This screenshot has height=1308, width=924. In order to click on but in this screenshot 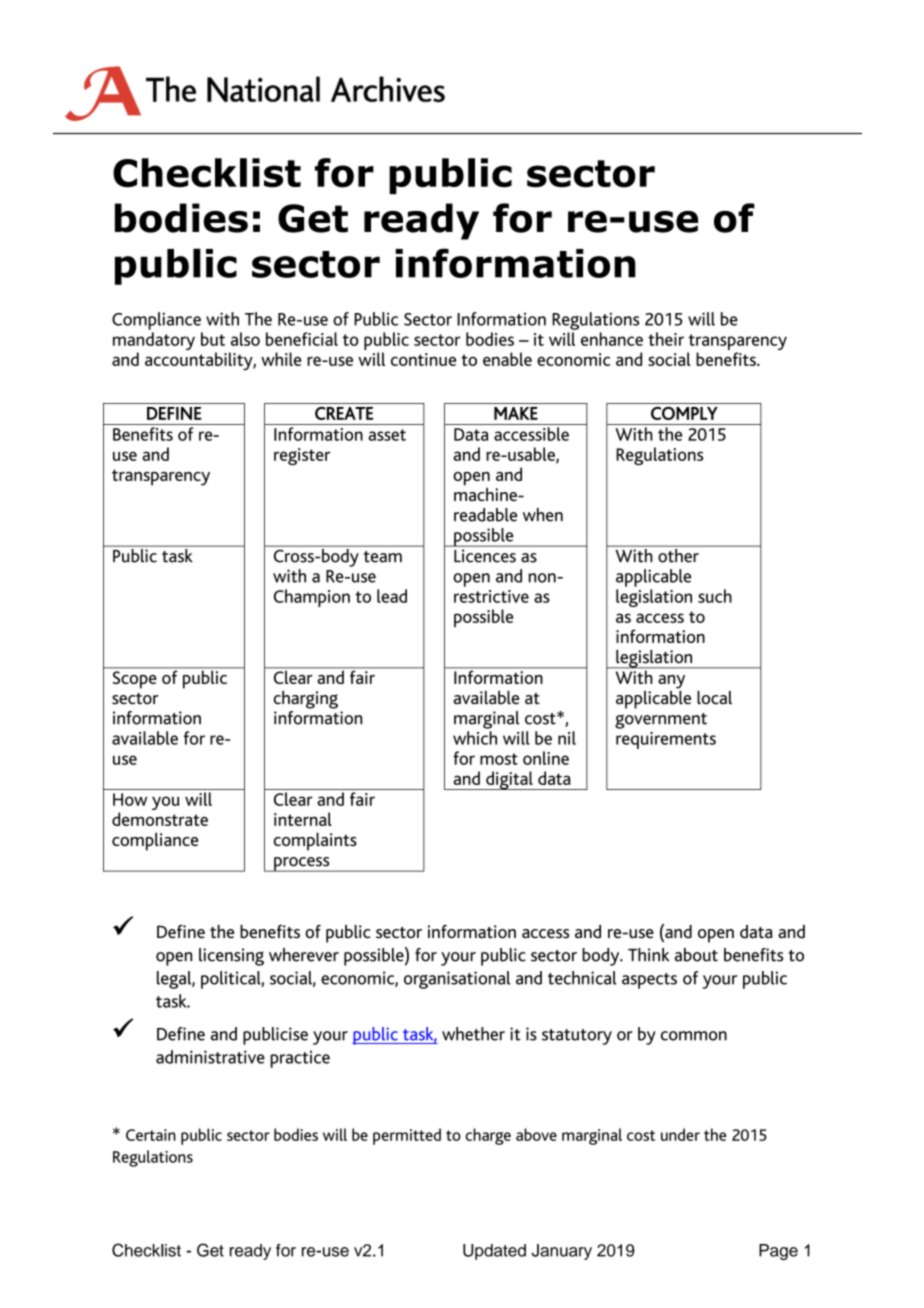, I will do `click(213, 339)`.
